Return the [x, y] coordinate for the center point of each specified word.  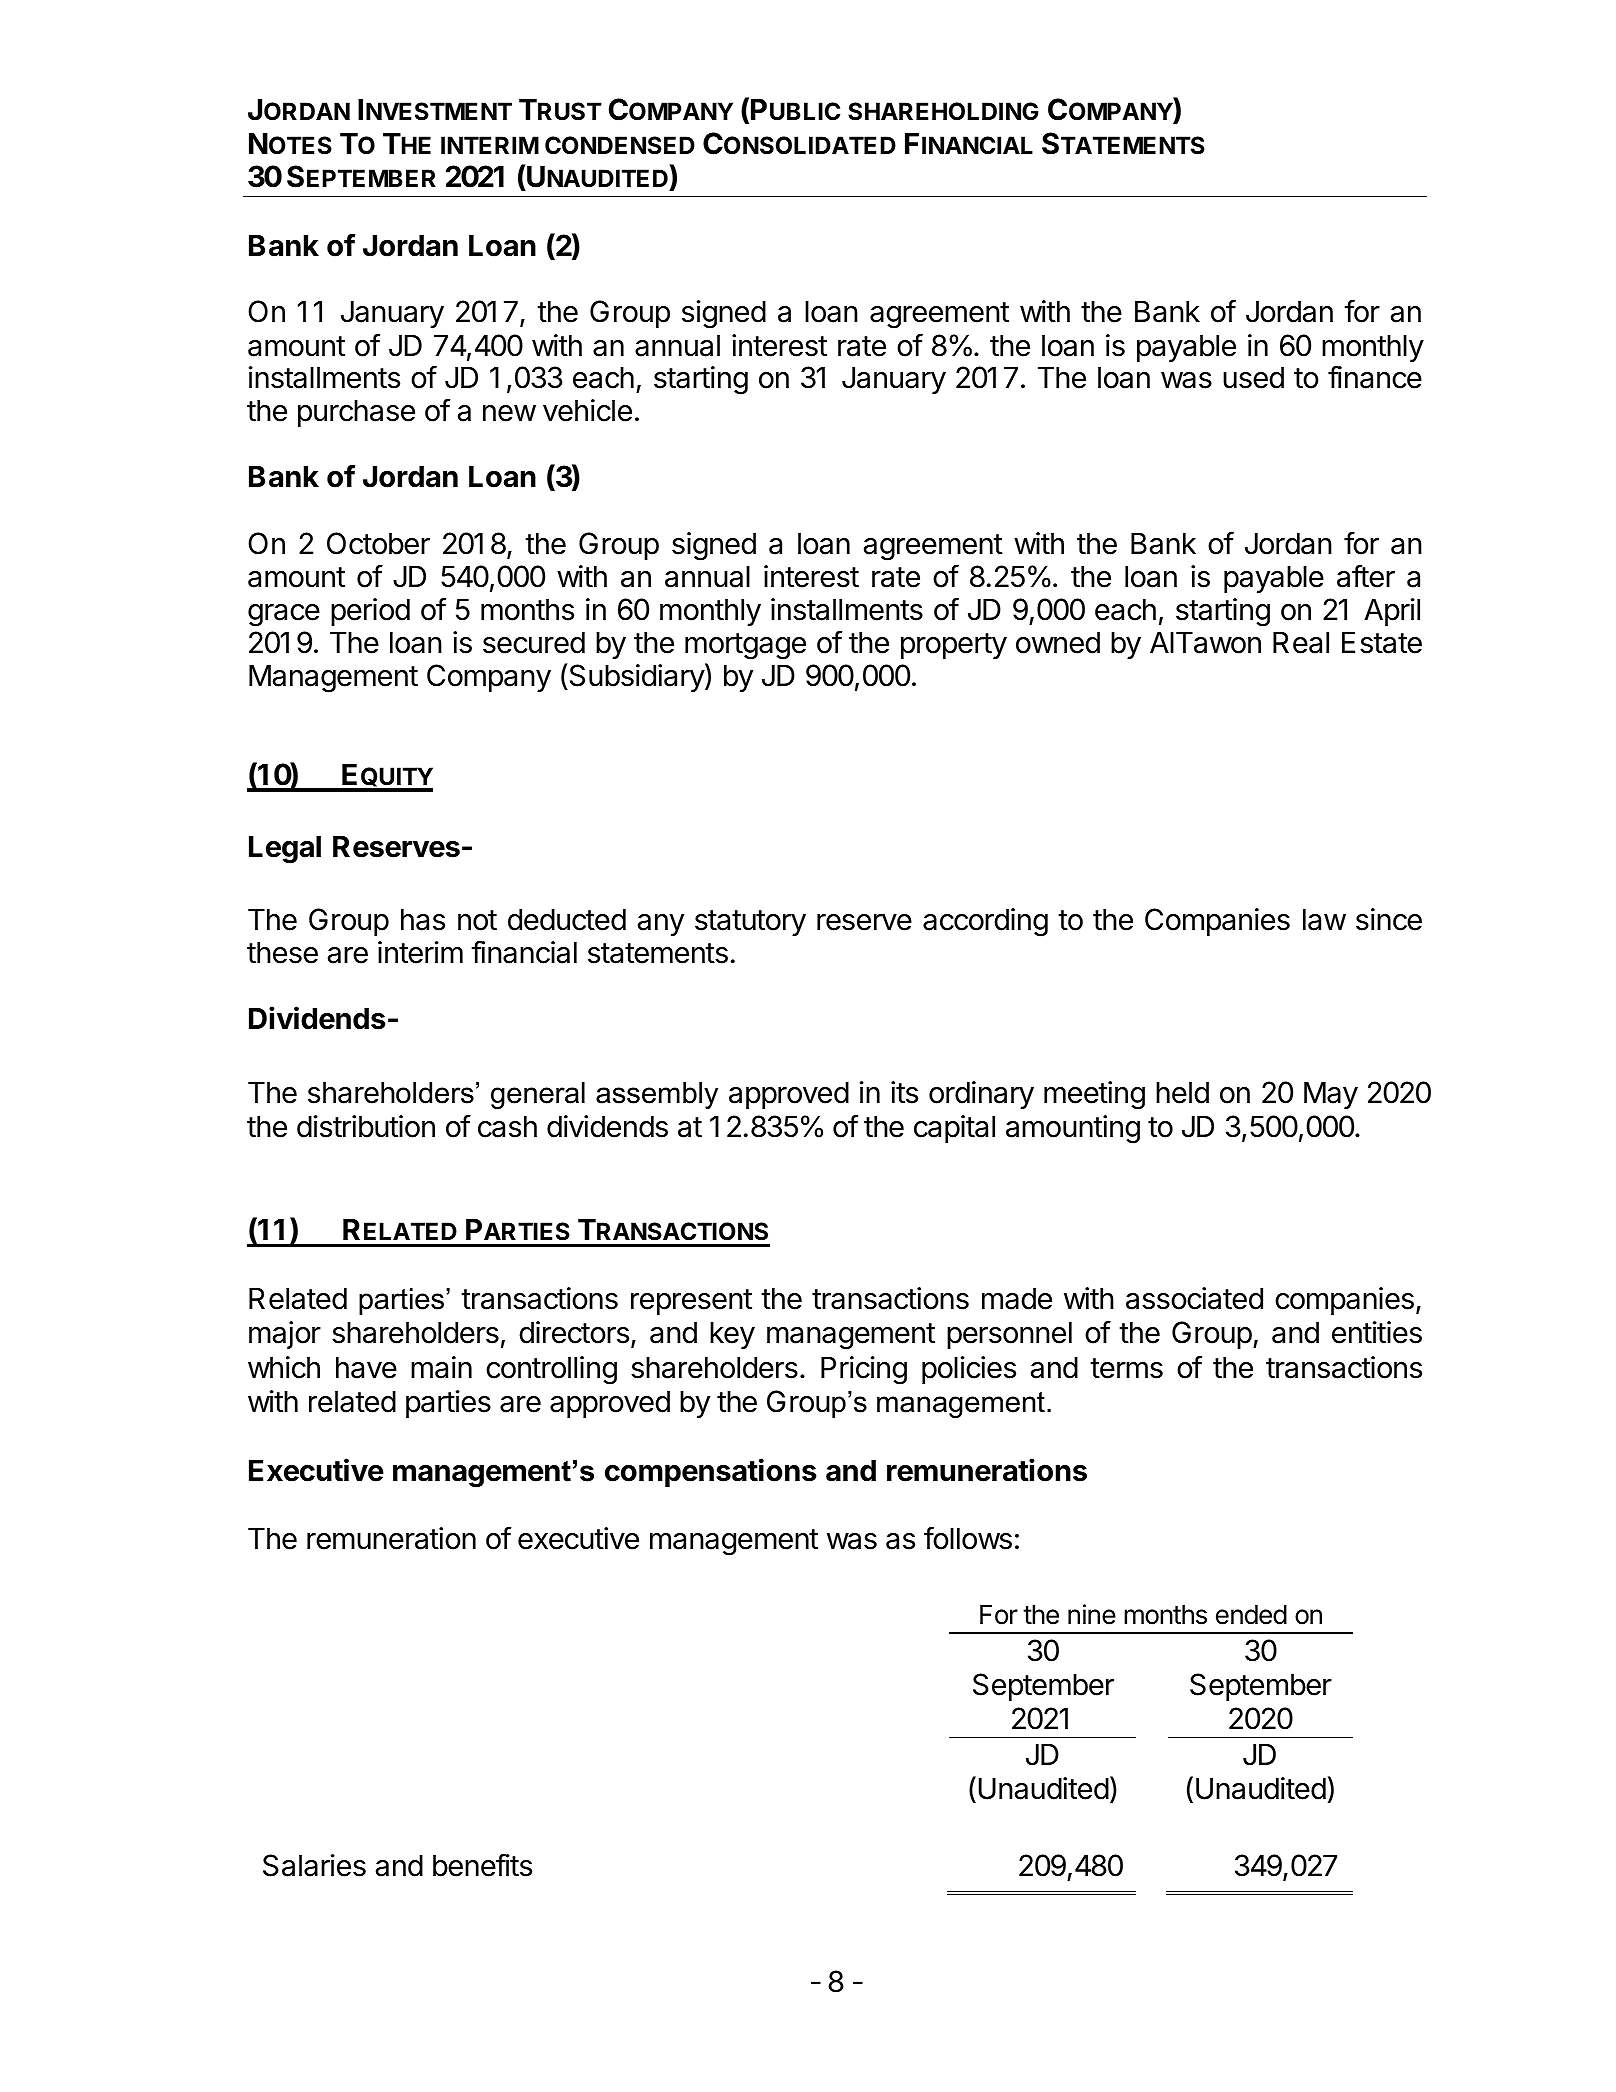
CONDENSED [620, 145]
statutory [750, 923]
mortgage [745, 646]
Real [1301, 642]
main [441, 1367]
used [1253, 377]
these [282, 952]
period [370, 612]
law [1324, 919]
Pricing [864, 1370]
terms [1126, 1368]
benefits [482, 1865]
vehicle [587, 410]
